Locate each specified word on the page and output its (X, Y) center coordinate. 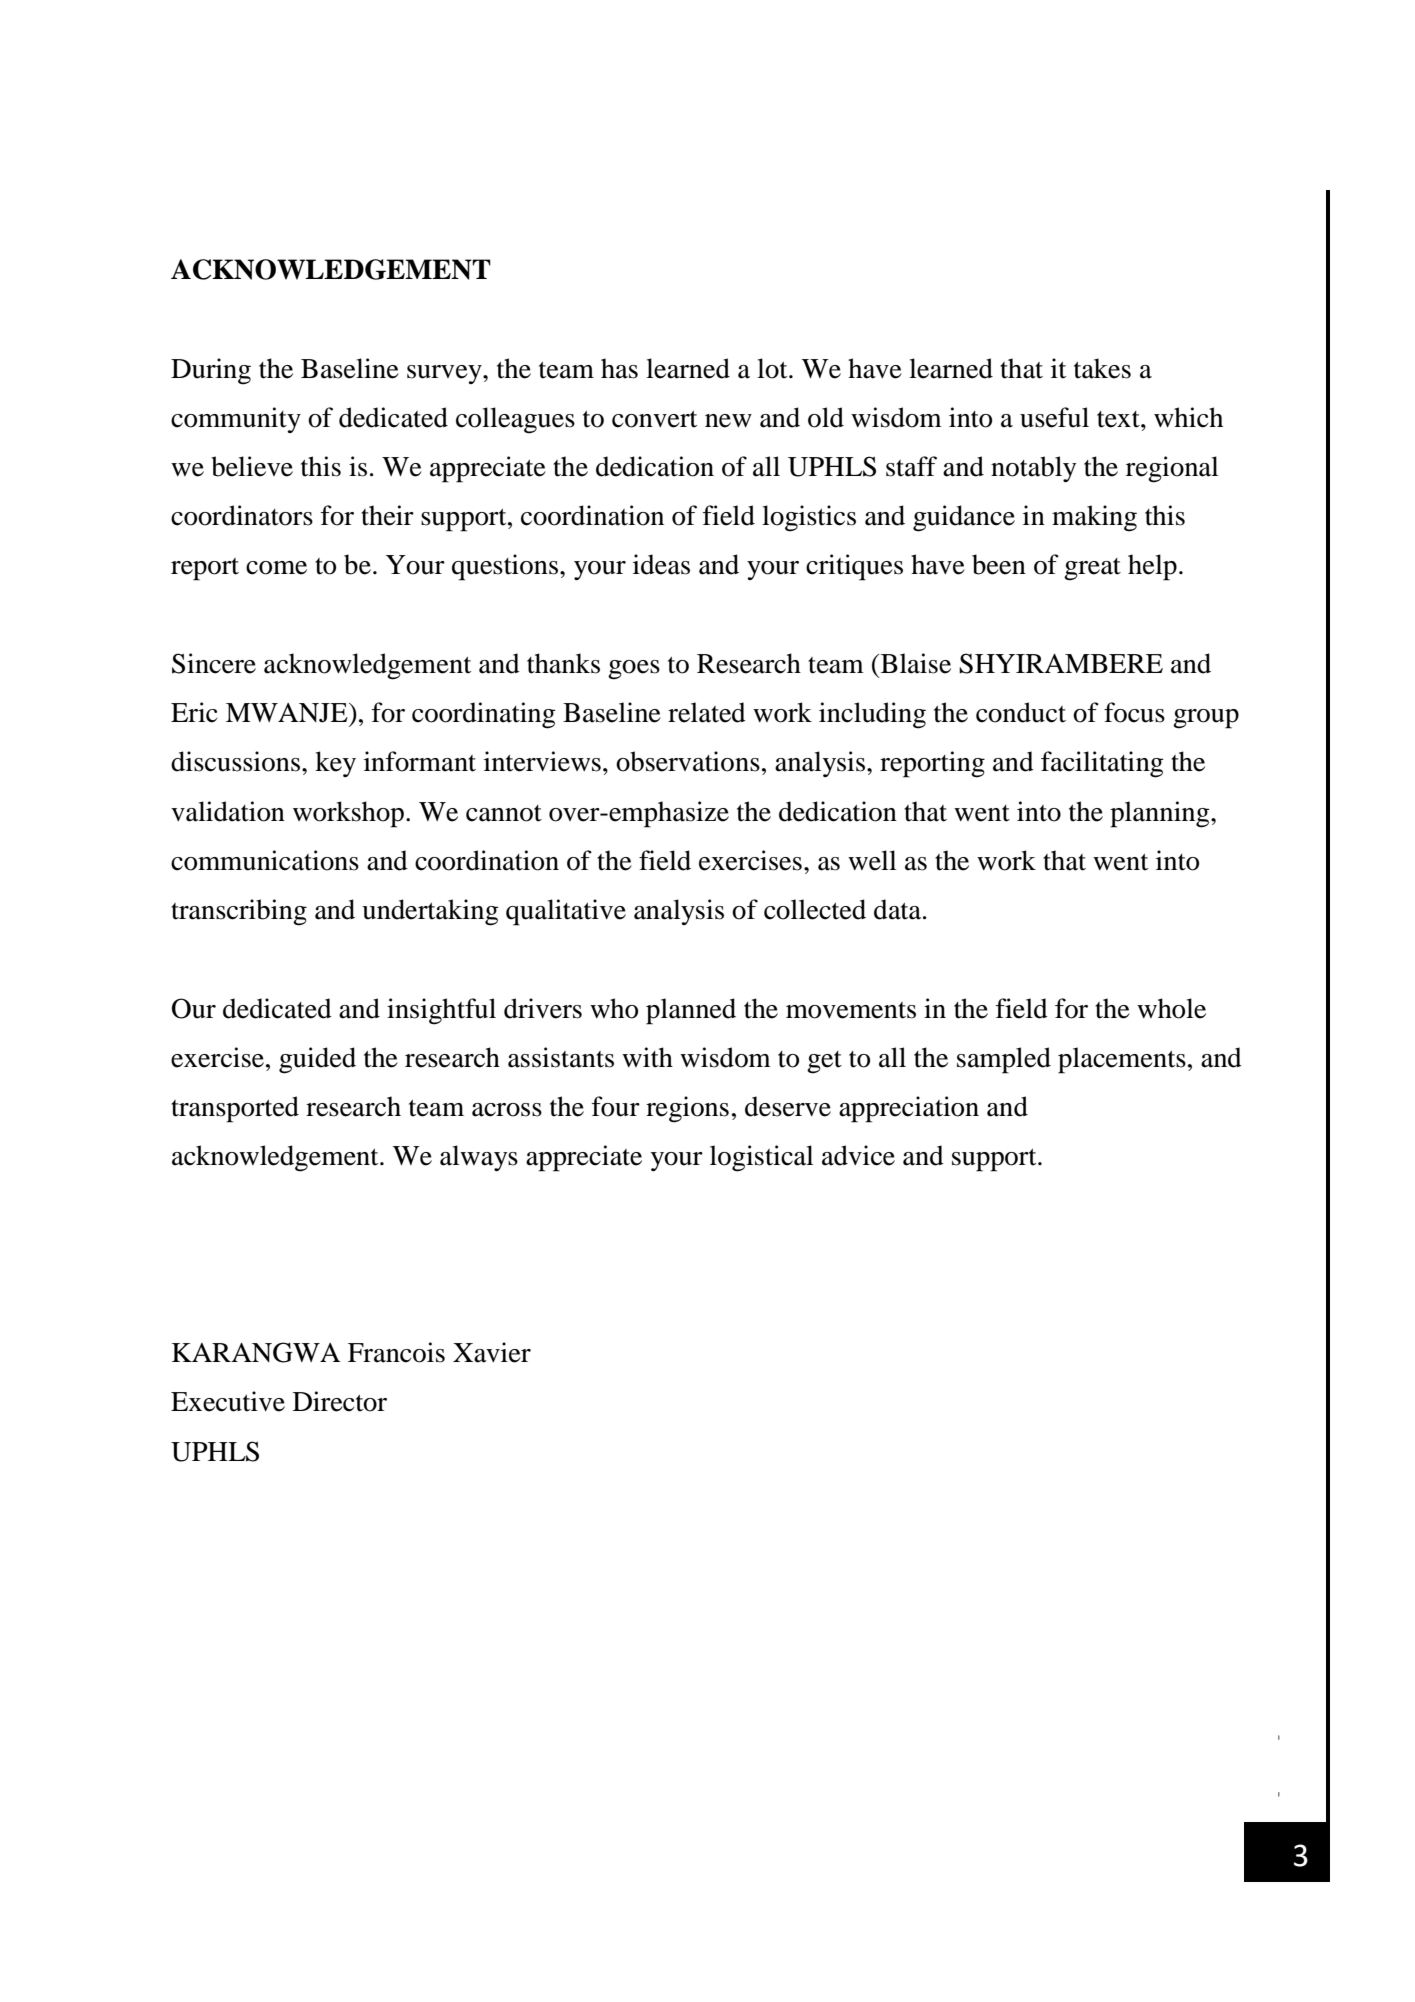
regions (687, 1109)
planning (1161, 814)
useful (1054, 417)
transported (235, 1109)
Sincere (214, 663)
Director (340, 1401)
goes (634, 670)
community (236, 420)
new (728, 421)
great (1092, 569)
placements (1122, 1060)
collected (815, 909)
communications (265, 860)
